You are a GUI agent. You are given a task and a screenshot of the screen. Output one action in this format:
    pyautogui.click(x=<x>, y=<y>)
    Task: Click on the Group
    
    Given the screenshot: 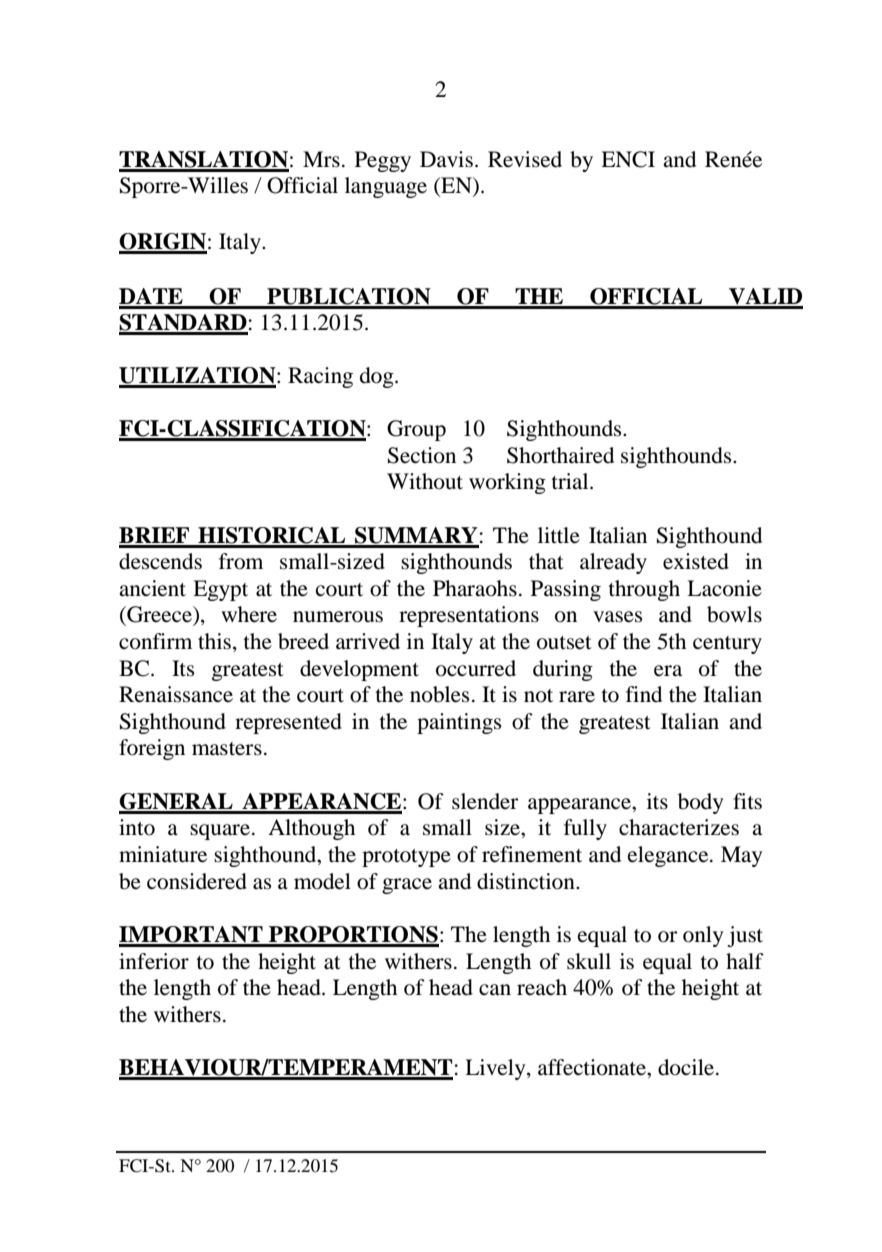 What is the action you would take?
    pyautogui.click(x=416, y=430)
